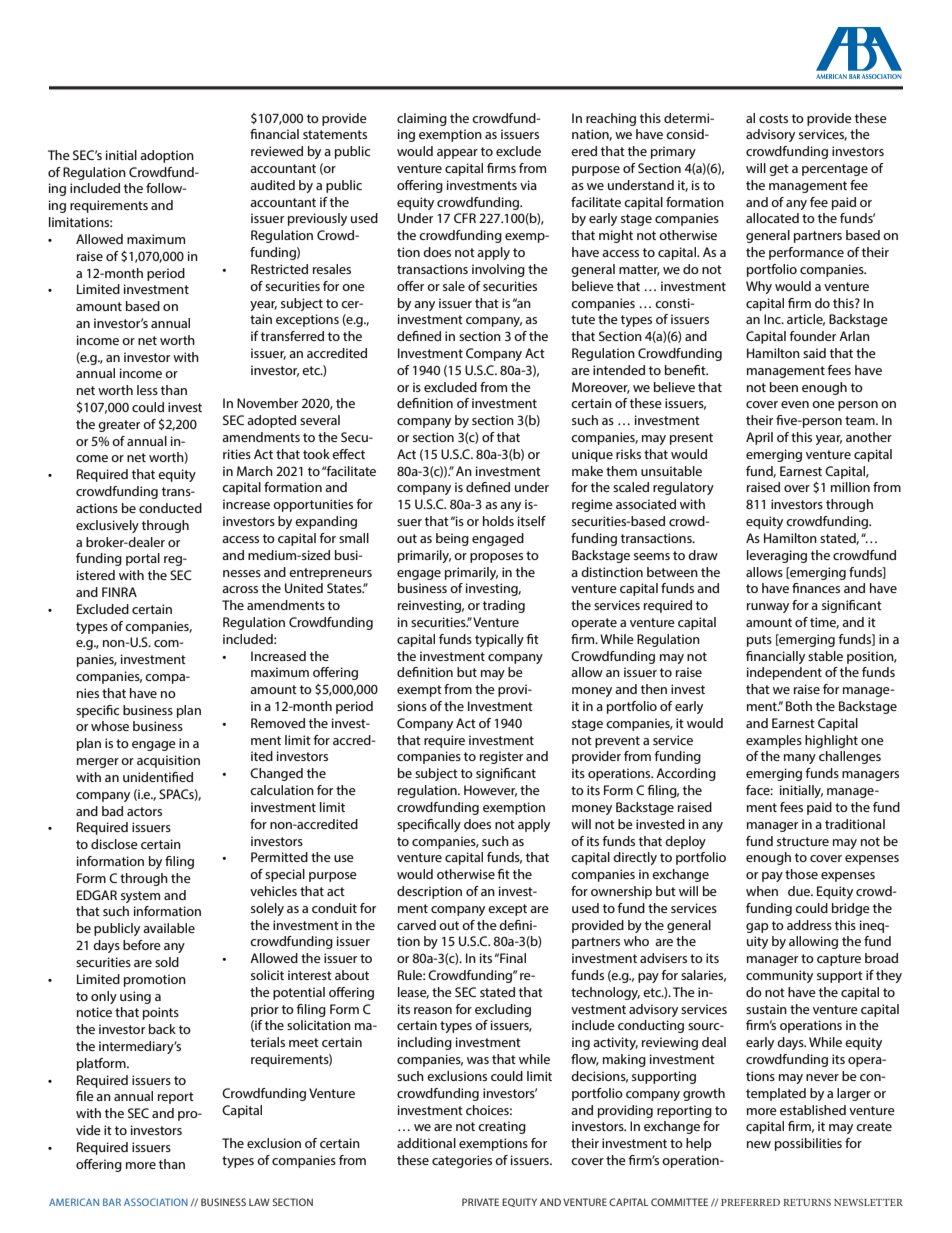 The width and height of the image is (952, 1233). Describe the element at coordinates (416, 925) in the image. I see `carved` at that location.
